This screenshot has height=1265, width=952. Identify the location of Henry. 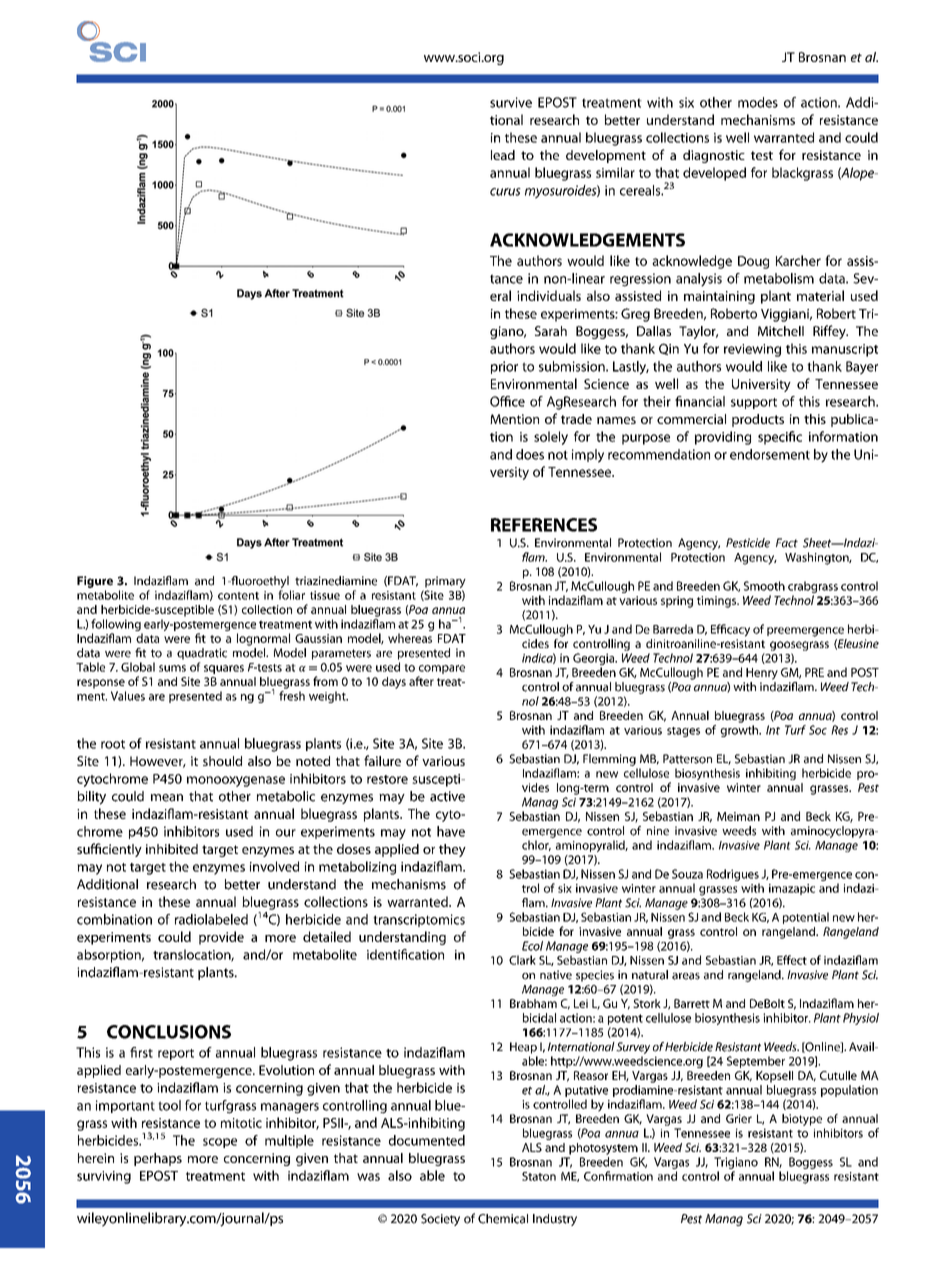
(762, 674).
